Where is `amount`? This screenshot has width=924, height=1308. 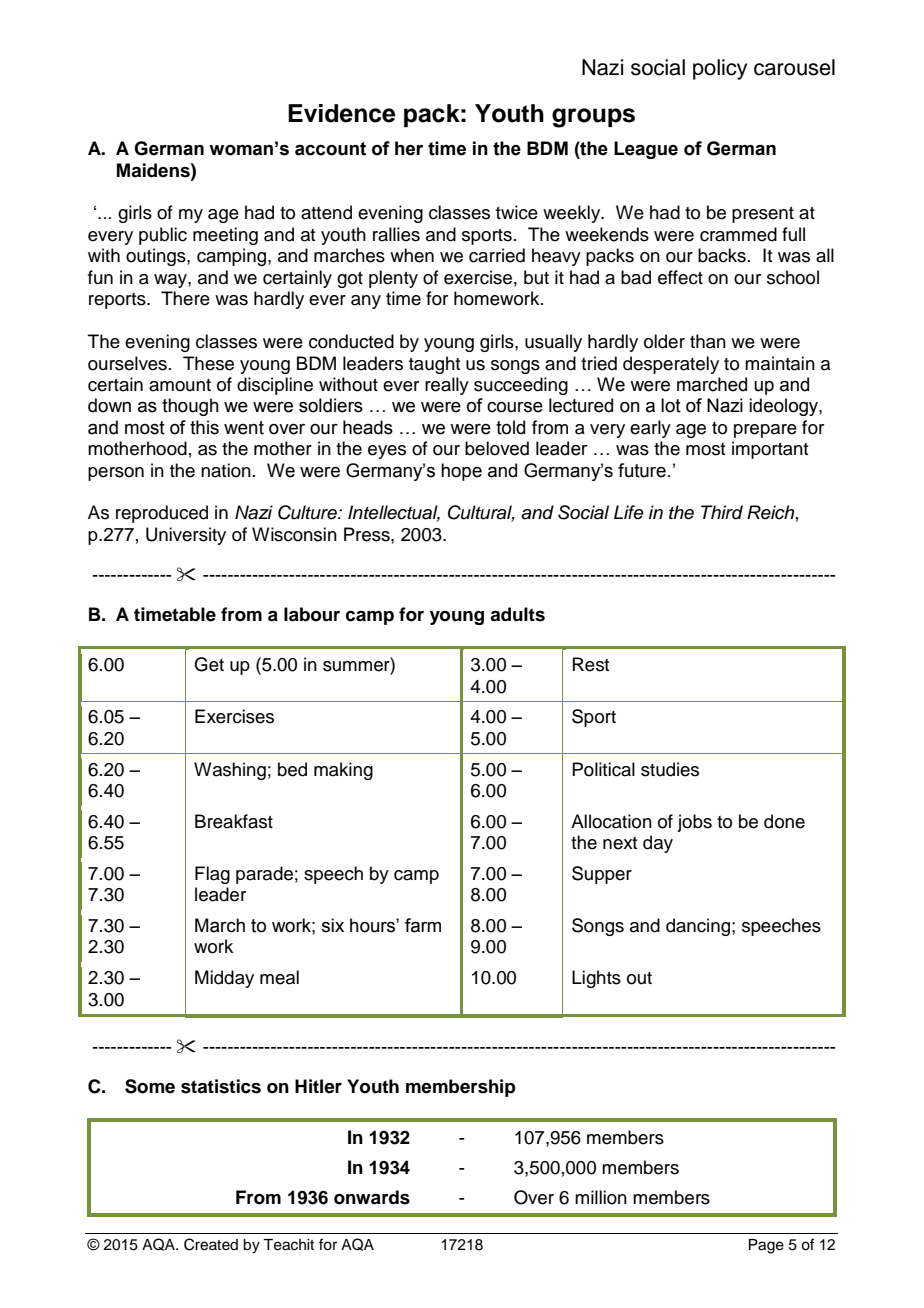 amount is located at coordinates (180, 385).
